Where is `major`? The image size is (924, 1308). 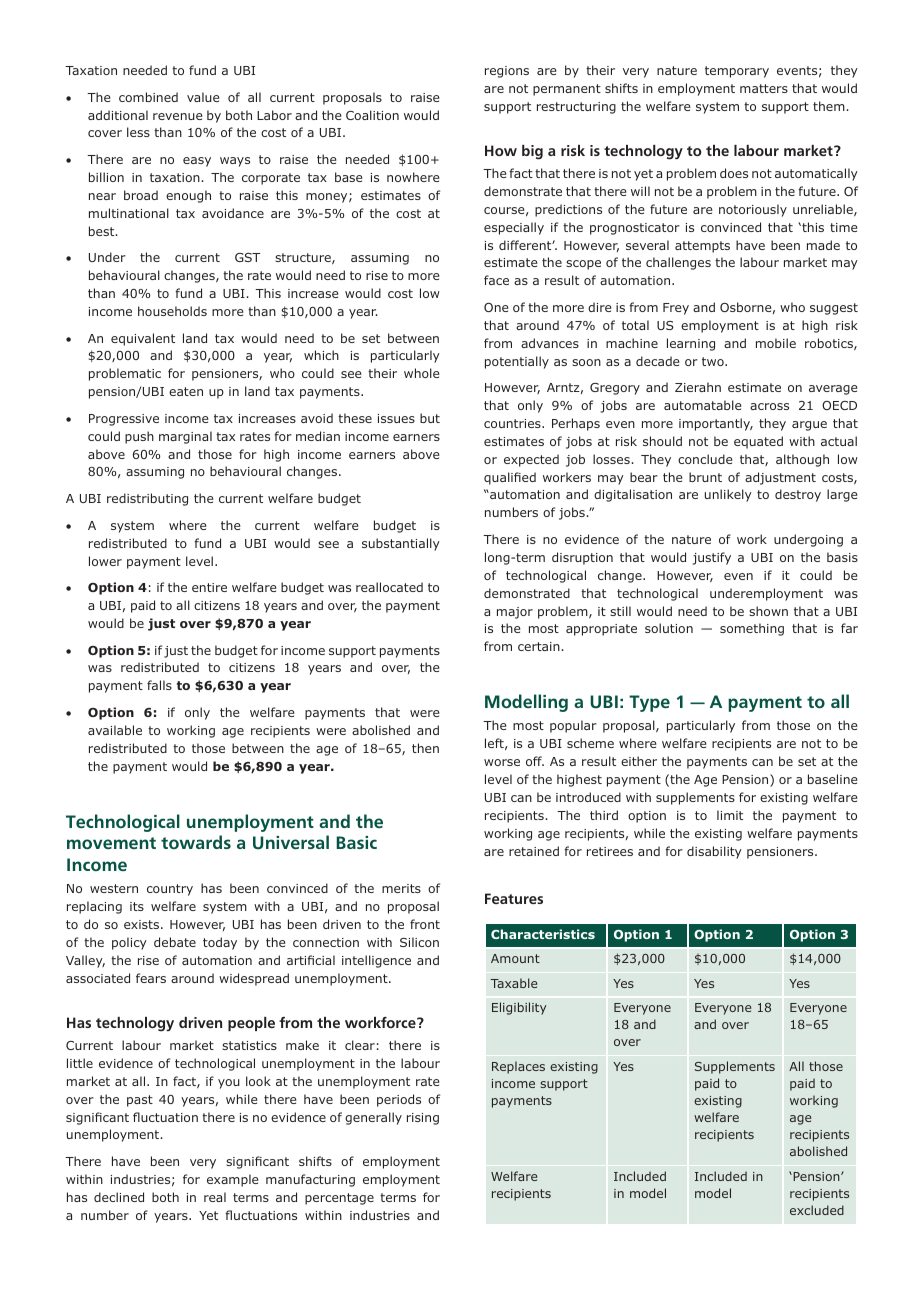 major is located at coordinates (515, 613).
